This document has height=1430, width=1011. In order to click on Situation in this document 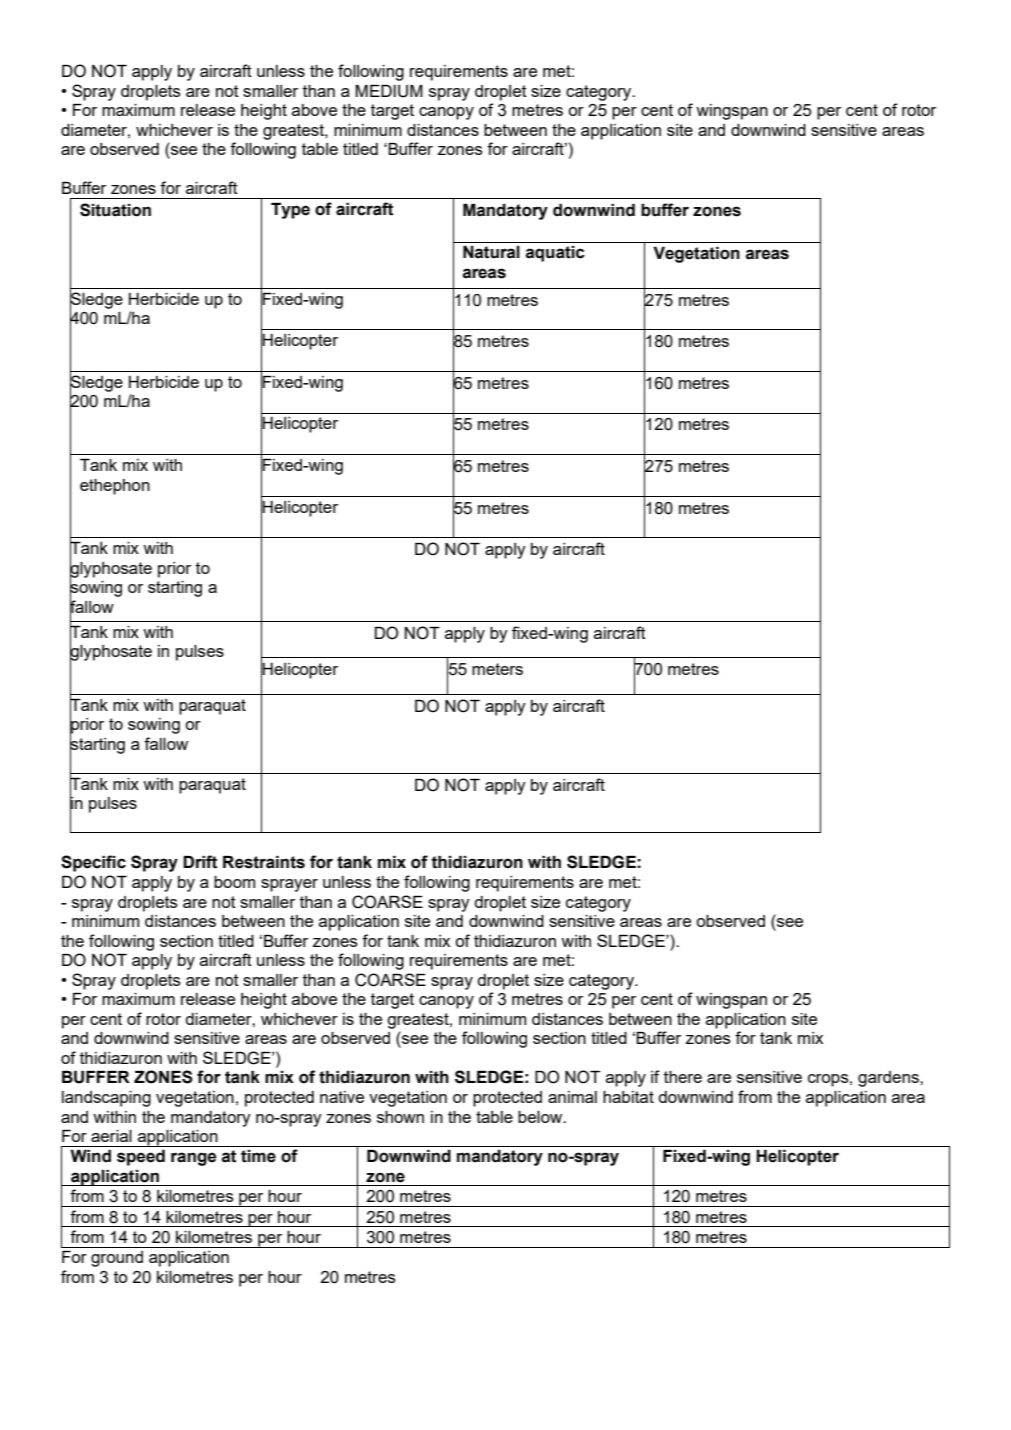, I will do `click(115, 210)`.
